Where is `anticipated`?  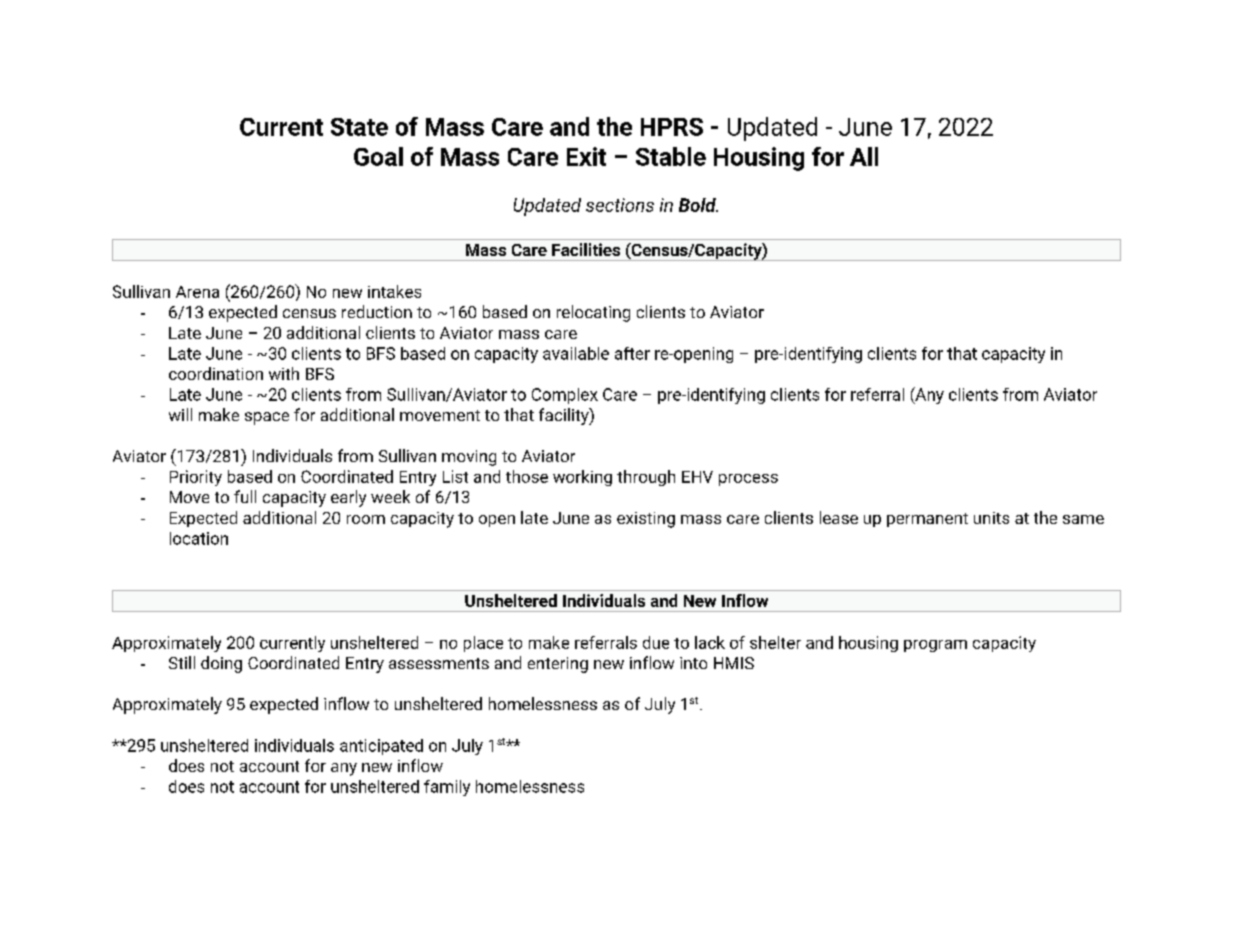 anticipated is located at coordinates (381, 747).
